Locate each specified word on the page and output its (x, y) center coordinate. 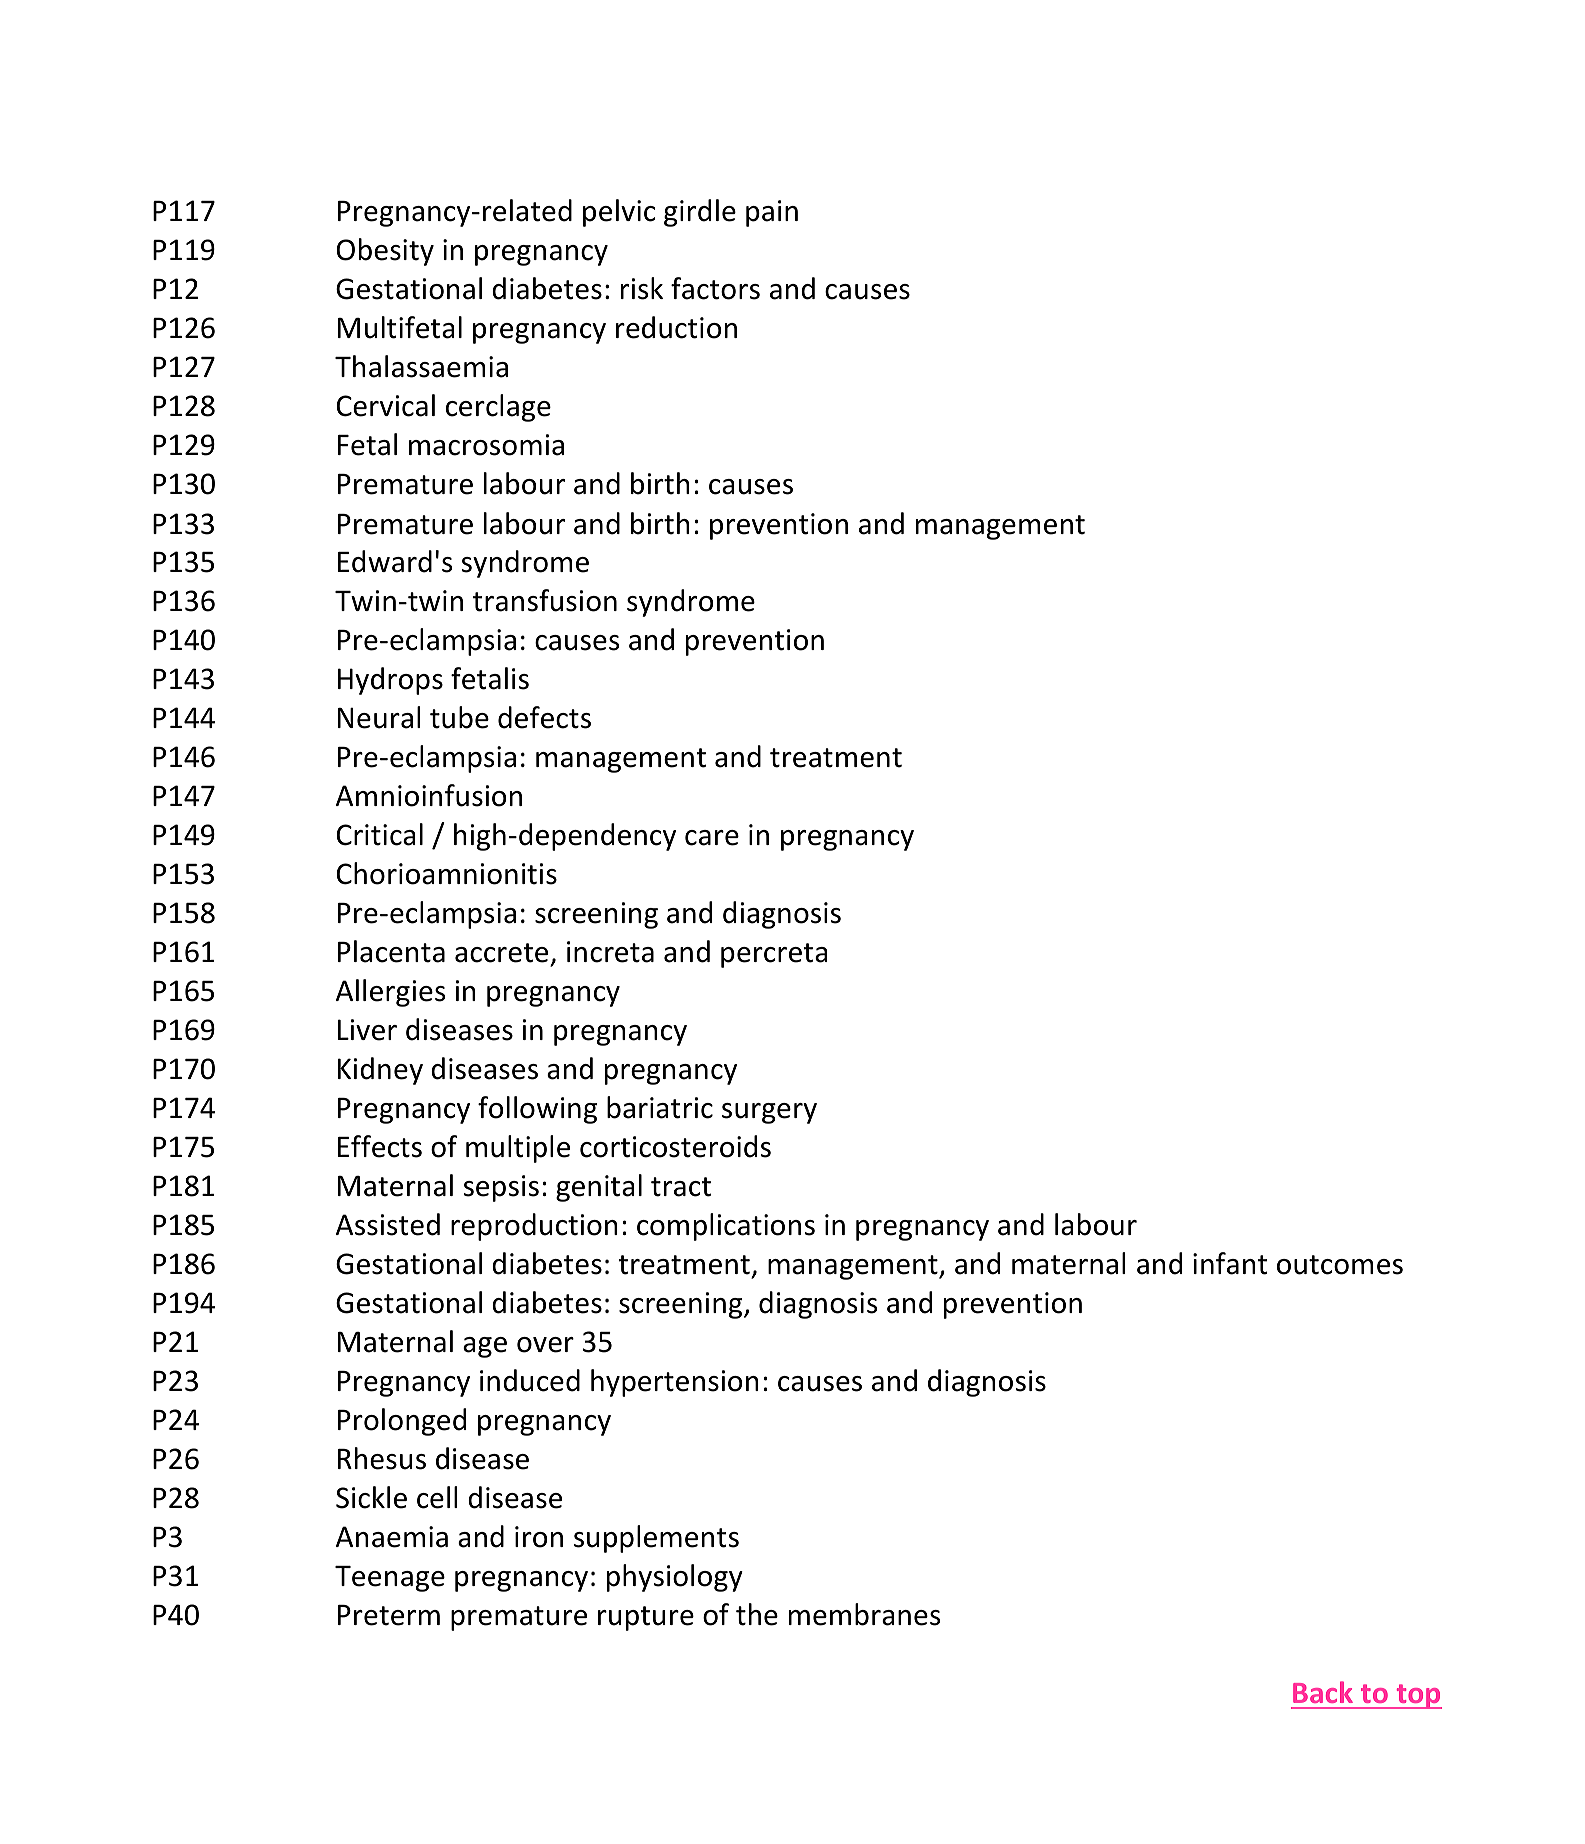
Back (1323, 1692)
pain (772, 213)
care (712, 838)
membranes (864, 1614)
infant (1230, 1263)
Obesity (385, 252)
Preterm (389, 1615)
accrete (501, 953)
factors (715, 288)
